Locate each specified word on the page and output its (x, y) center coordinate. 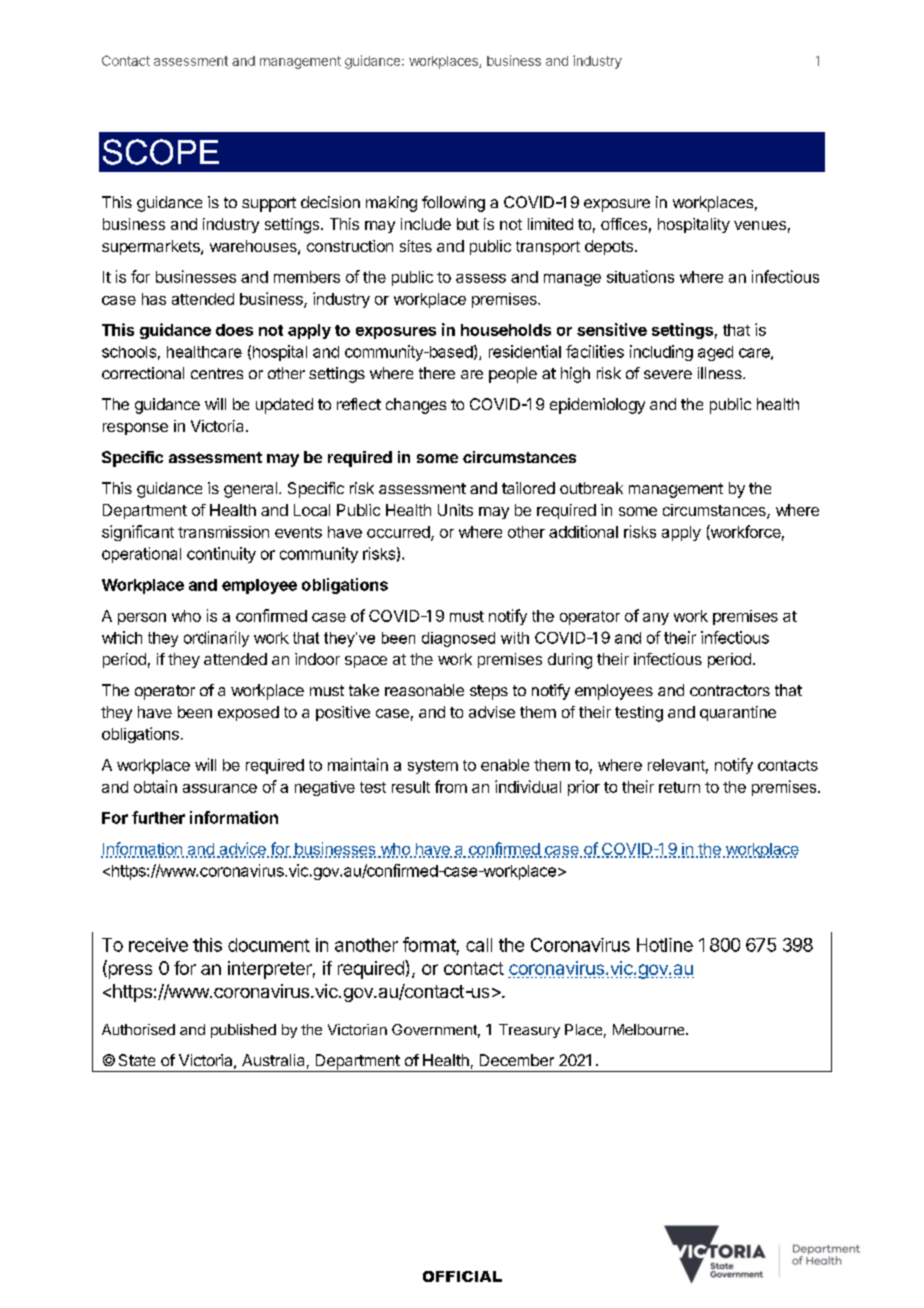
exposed (248, 713)
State (137, 1060)
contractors (730, 690)
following (453, 204)
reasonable (424, 690)
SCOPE (161, 152)
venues (760, 225)
